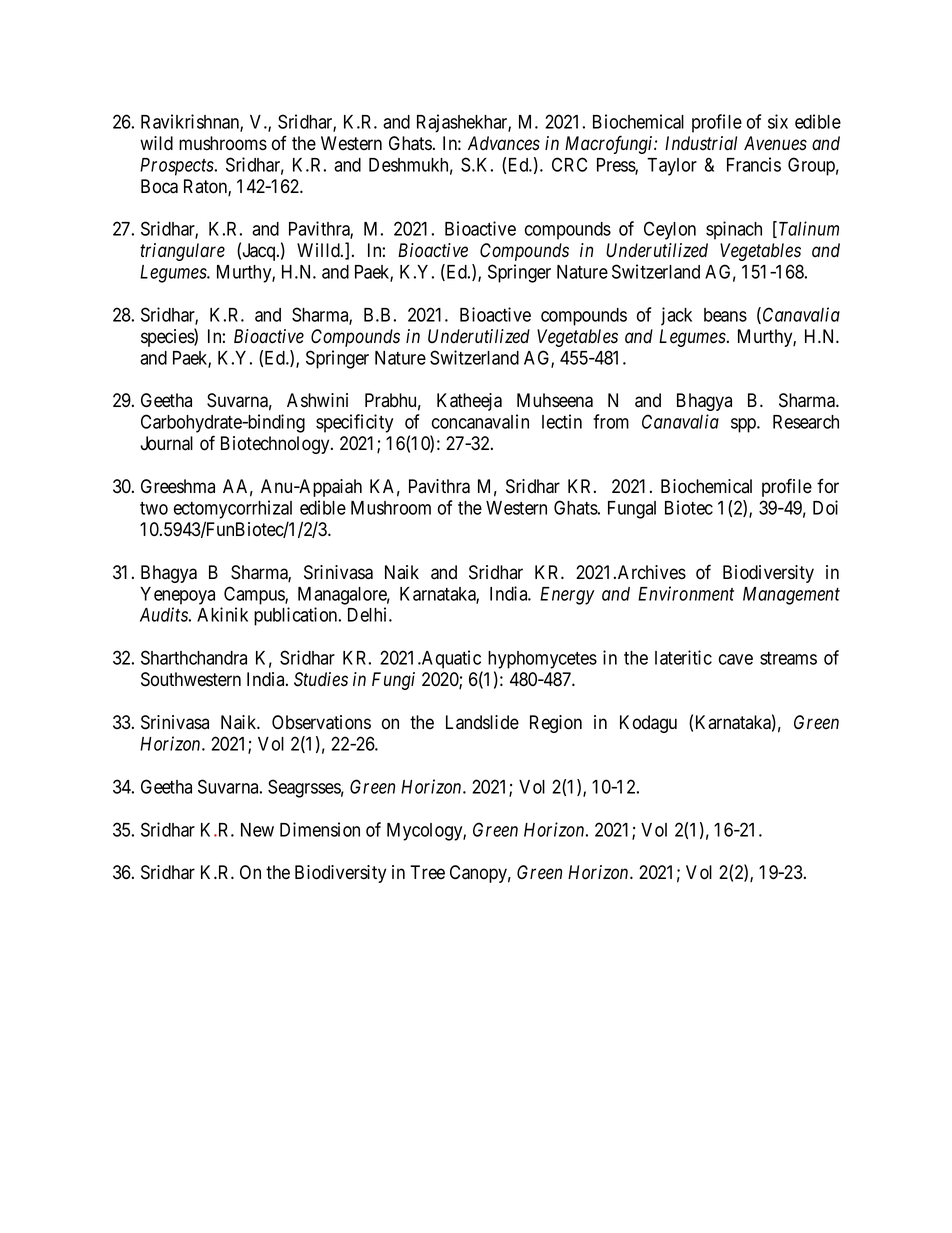 Image resolution: width=952 pixels, height=1233 pixels. I want to click on beans, so click(725, 315).
